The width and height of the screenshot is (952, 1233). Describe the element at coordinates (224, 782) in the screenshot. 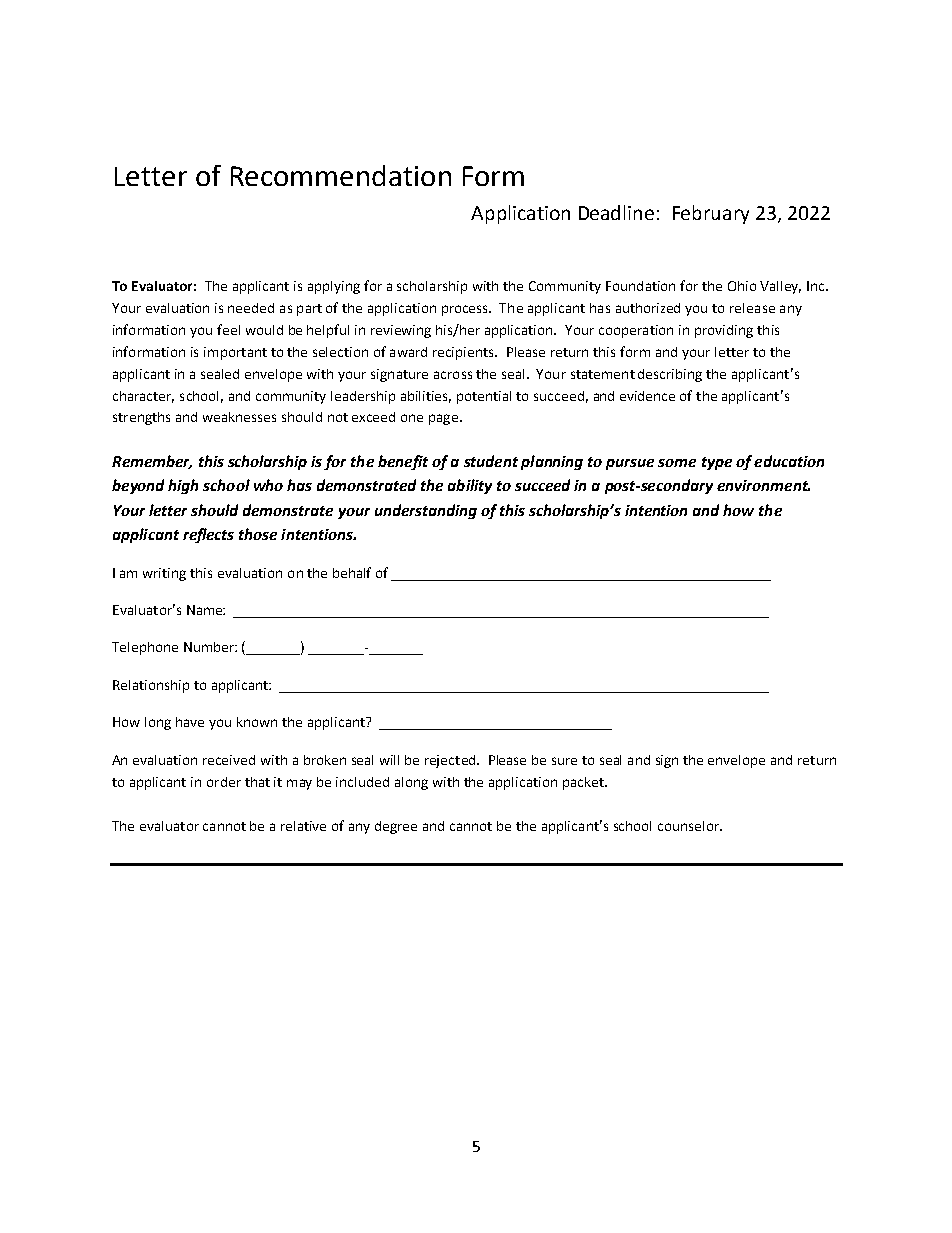

I see `order` at that location.
